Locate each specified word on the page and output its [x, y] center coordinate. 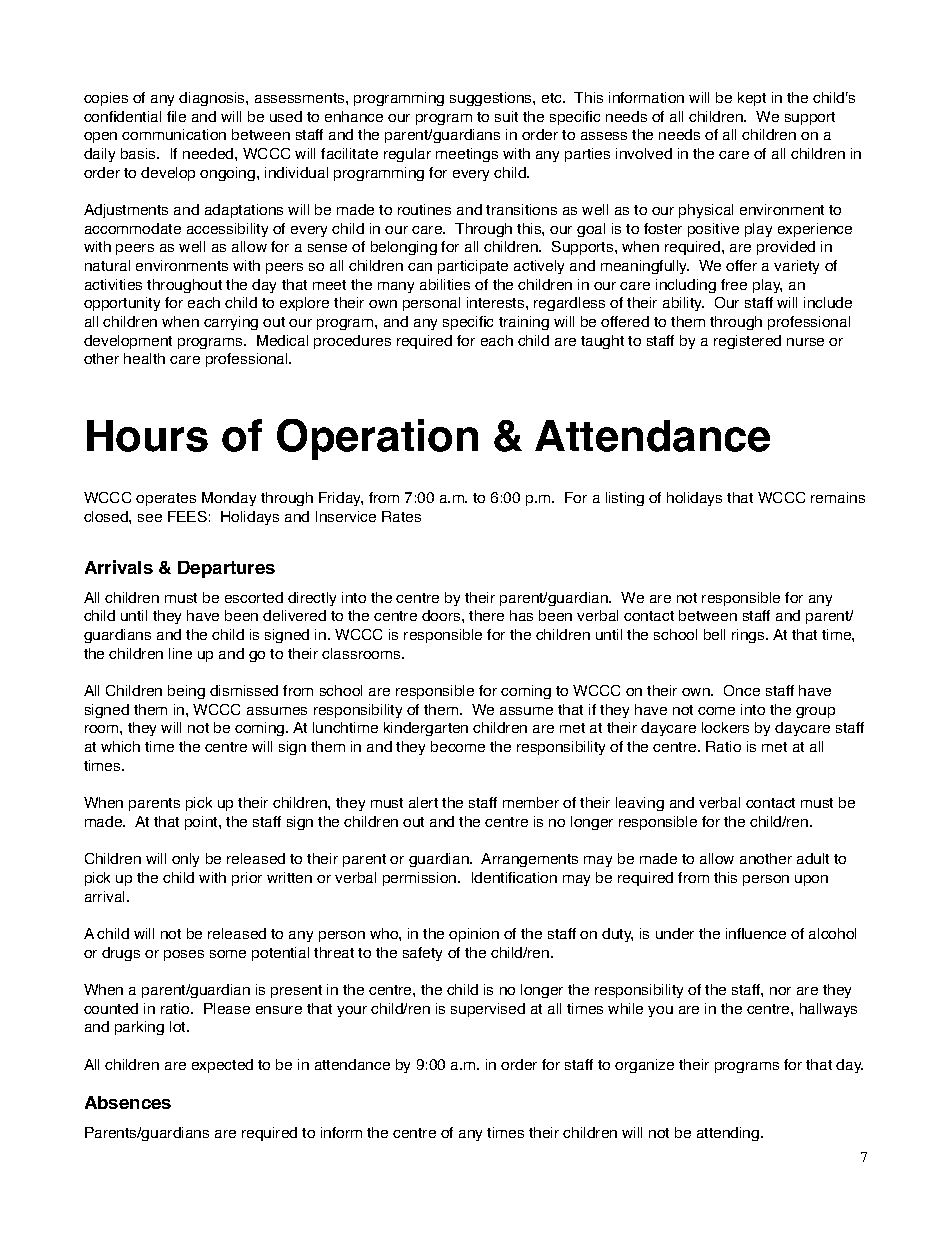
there [486, 615]
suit [506, 116]
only [185, 860]
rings [749, 636]
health [144, 358]
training [524, 323]
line [180, 653]
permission [421, 879]
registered [747, 342]
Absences [128, 1102]
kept [752, 99]
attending [729, 1134]
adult [813, 858]
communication [174, 134]
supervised [488, 1010]
